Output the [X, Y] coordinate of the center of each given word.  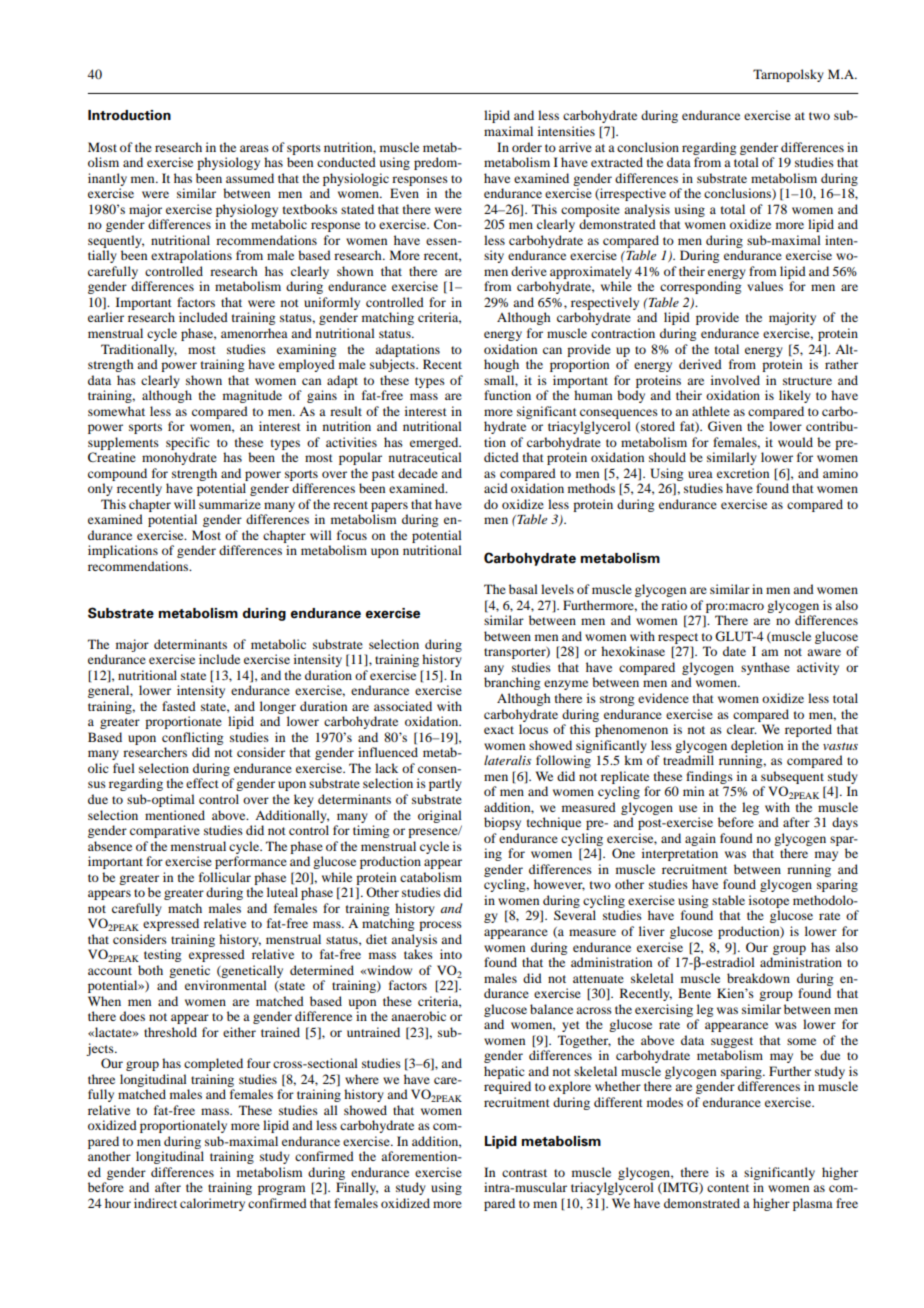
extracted [617, 162]
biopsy [502, 823]
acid [496, 488]
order [527, 147]
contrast [524, 1173]
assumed [250, 178]
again [700, 839]
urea [700, 474]
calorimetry [212, 1204]
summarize [230, 504]
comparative [165, 831]
